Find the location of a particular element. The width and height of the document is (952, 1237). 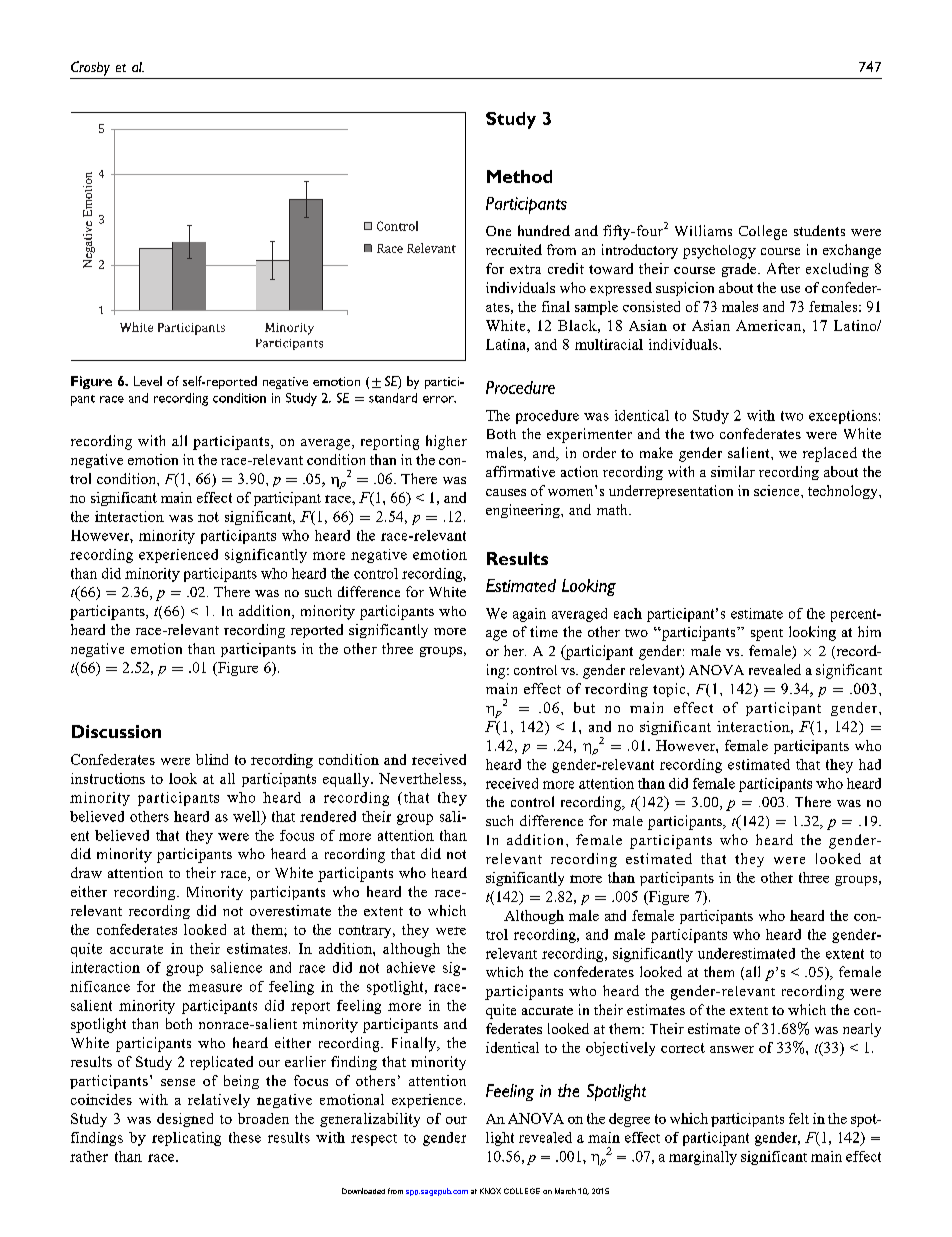

spent is located at coordinates (767, 635).
